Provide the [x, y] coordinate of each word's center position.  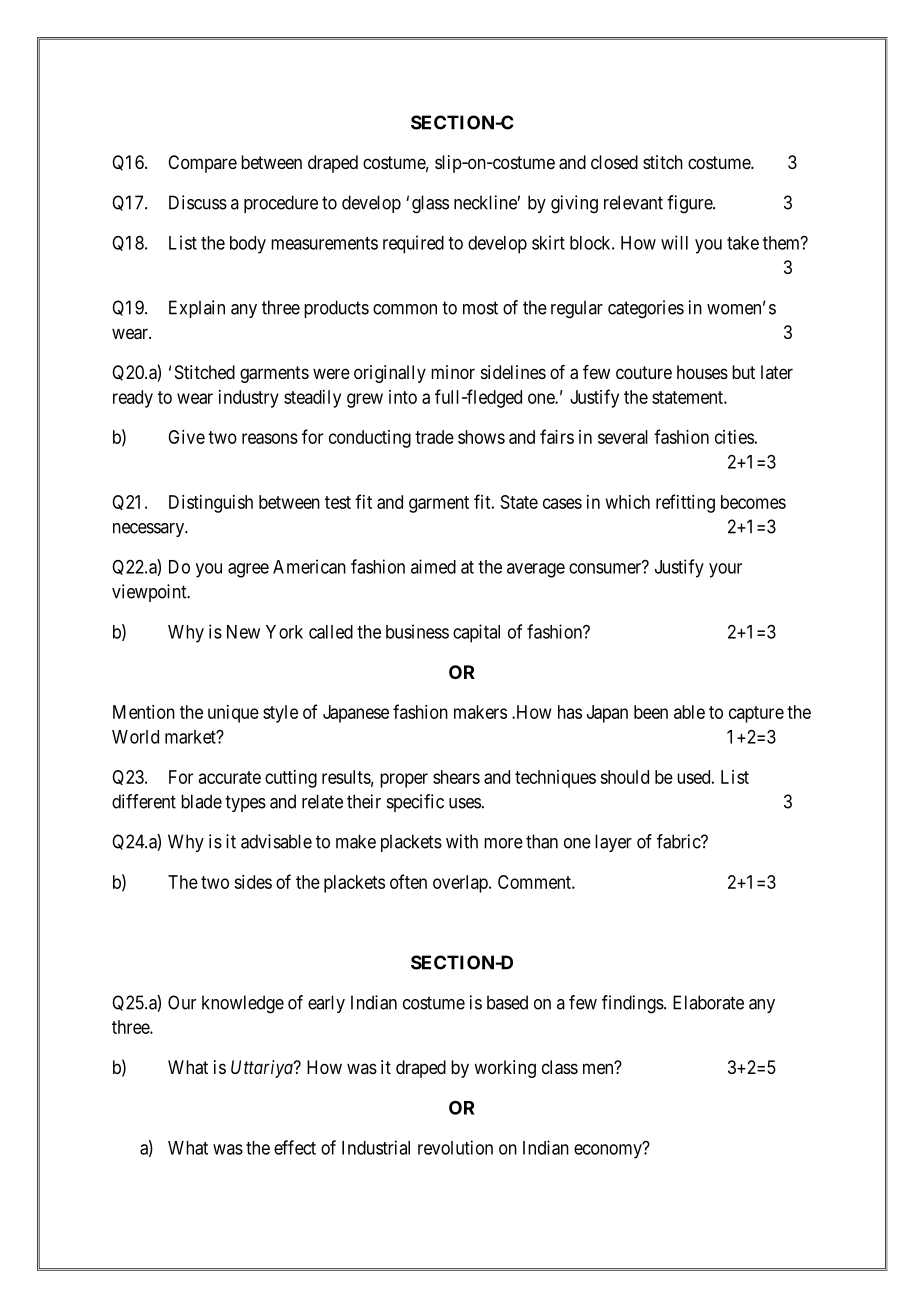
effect [295, 1147]
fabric [679, 841]
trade [434, 437]
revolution [455, 1147]
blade [201, 801]
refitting [685, 503]
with [462, 841]
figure [690, 204]
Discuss [198, 202]
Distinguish [211, 504]
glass [430, 204]
